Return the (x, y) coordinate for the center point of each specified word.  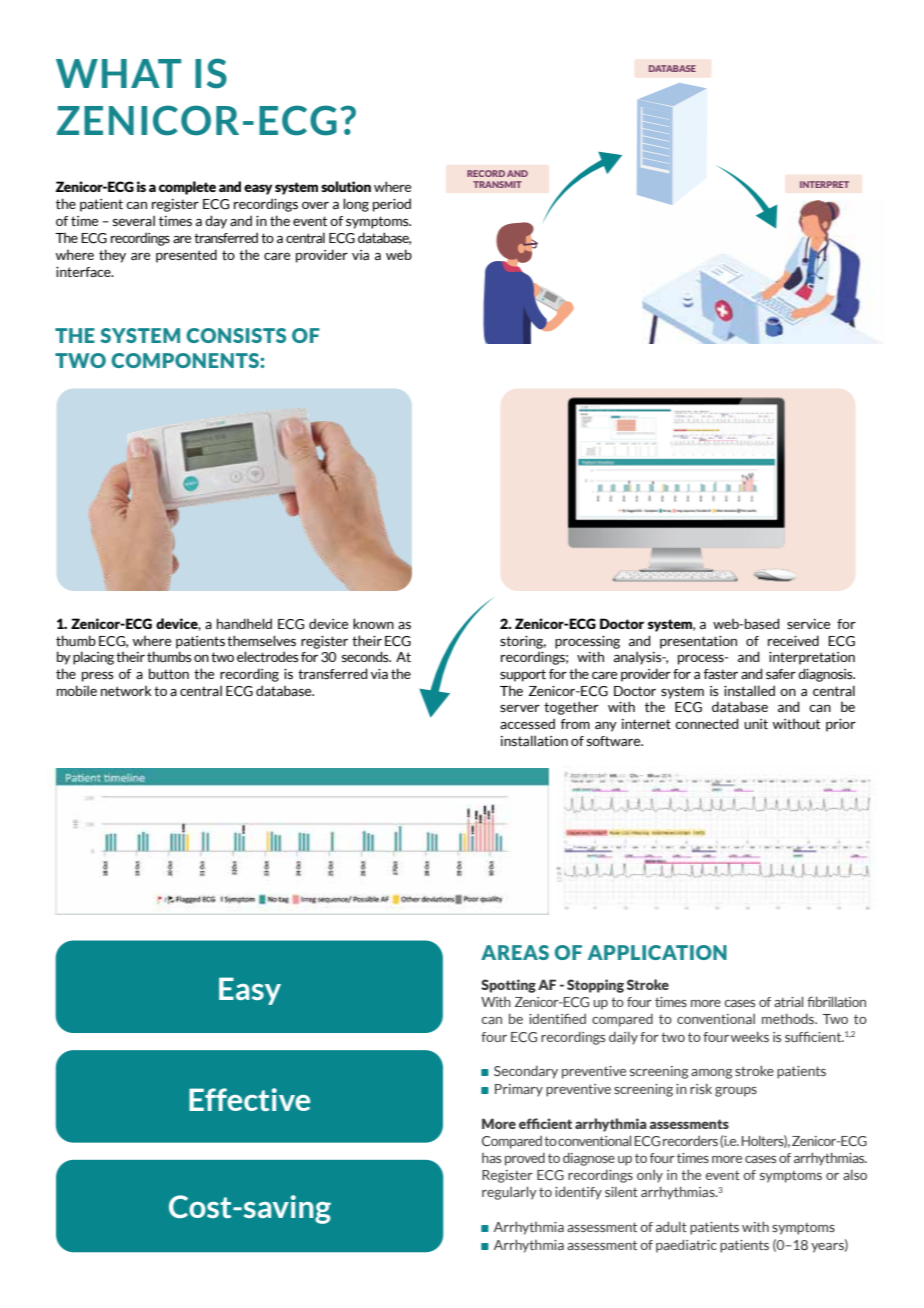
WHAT (118, 73)
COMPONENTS (186, 360)
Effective (249, 1099)
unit (756, 724)
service (808, 624)
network (126, 690)
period (392, 205)
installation (534, 741)
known (373, 623)
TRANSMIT (497, 184)
